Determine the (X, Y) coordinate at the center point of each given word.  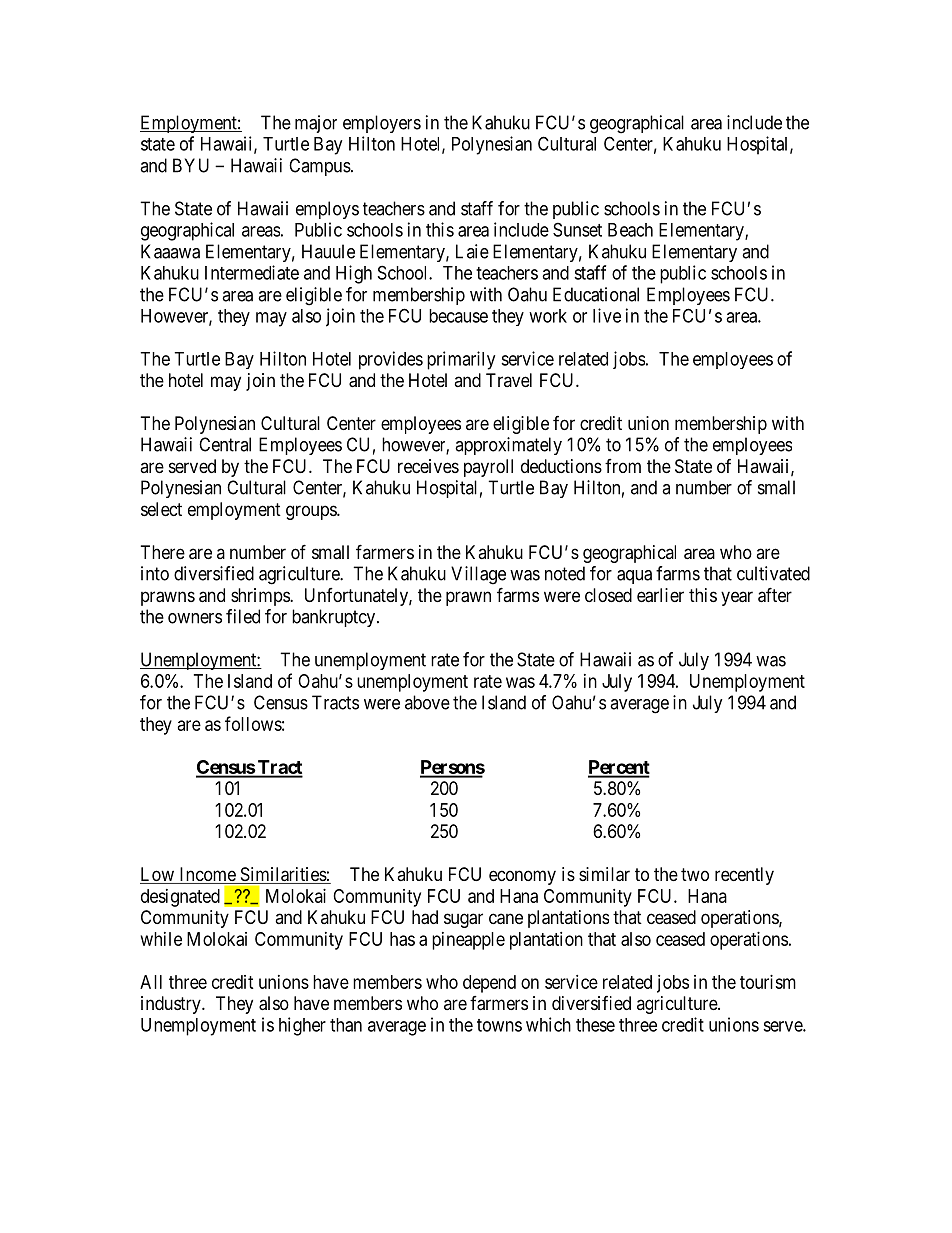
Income (207, 875)
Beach (630, 230)
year (737, 598)
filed (243, 616)
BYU (191, 165)
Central (225, 444)
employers (382, 124)
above (427, 702)
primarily (461, 360)
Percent (619, 768)
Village (478, 575)
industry (172, 1005)
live (607, 315)
